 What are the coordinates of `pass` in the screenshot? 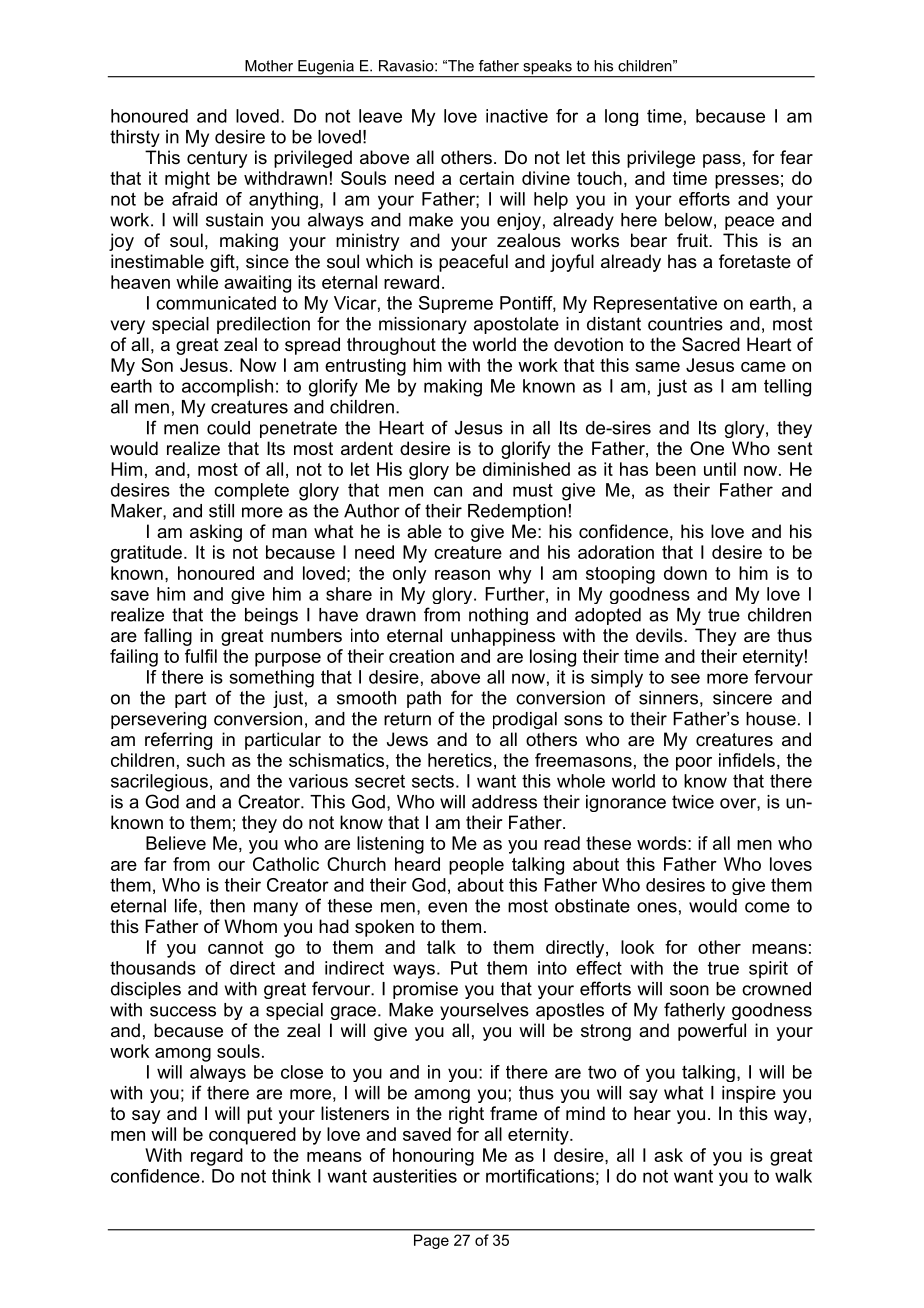 It's located at (722, 161).
